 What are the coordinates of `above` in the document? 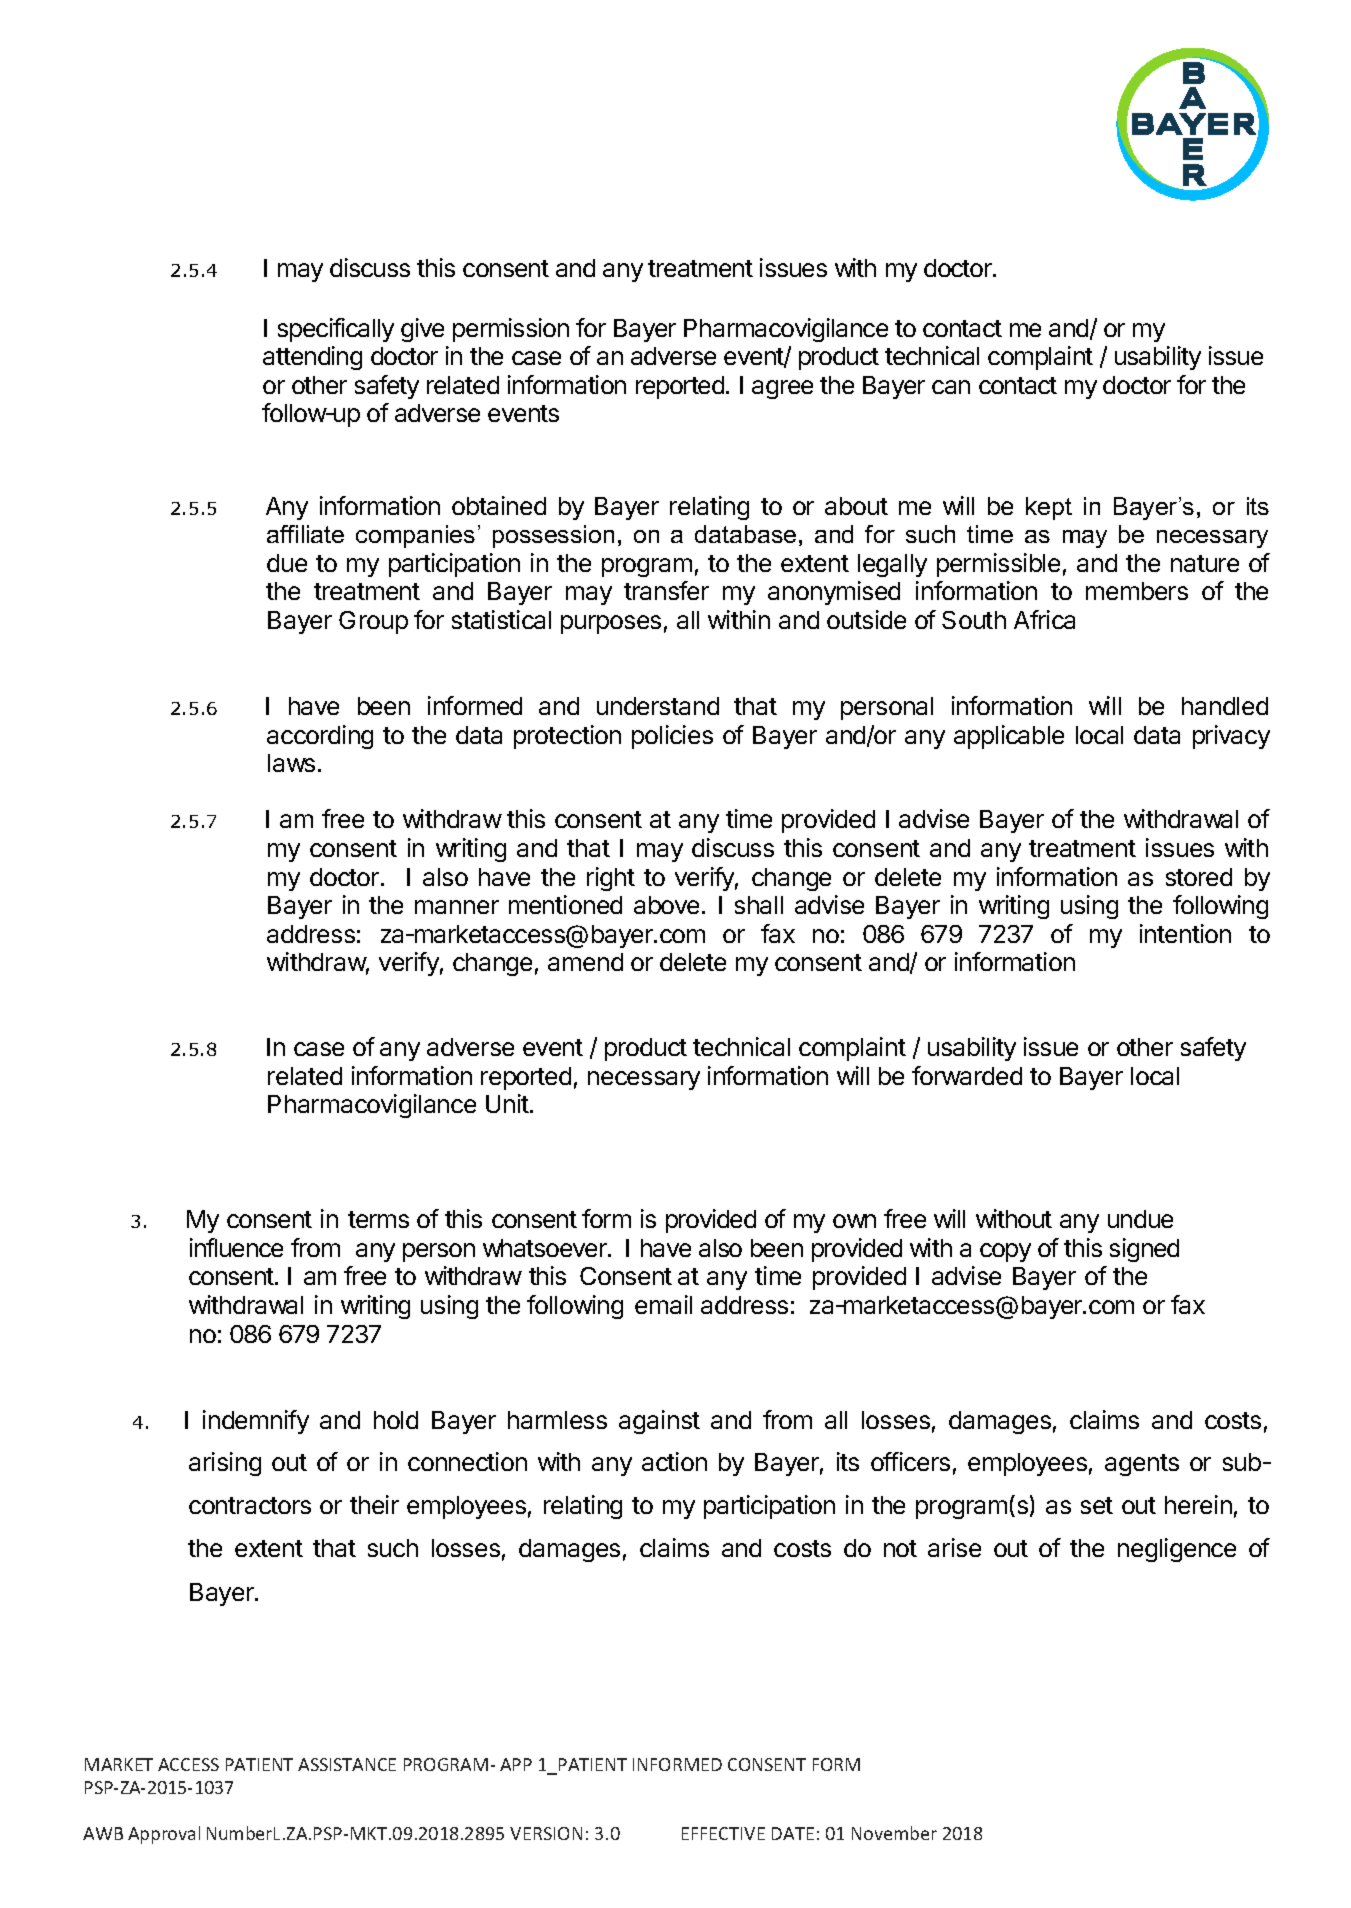 It's located at (666, 905).
